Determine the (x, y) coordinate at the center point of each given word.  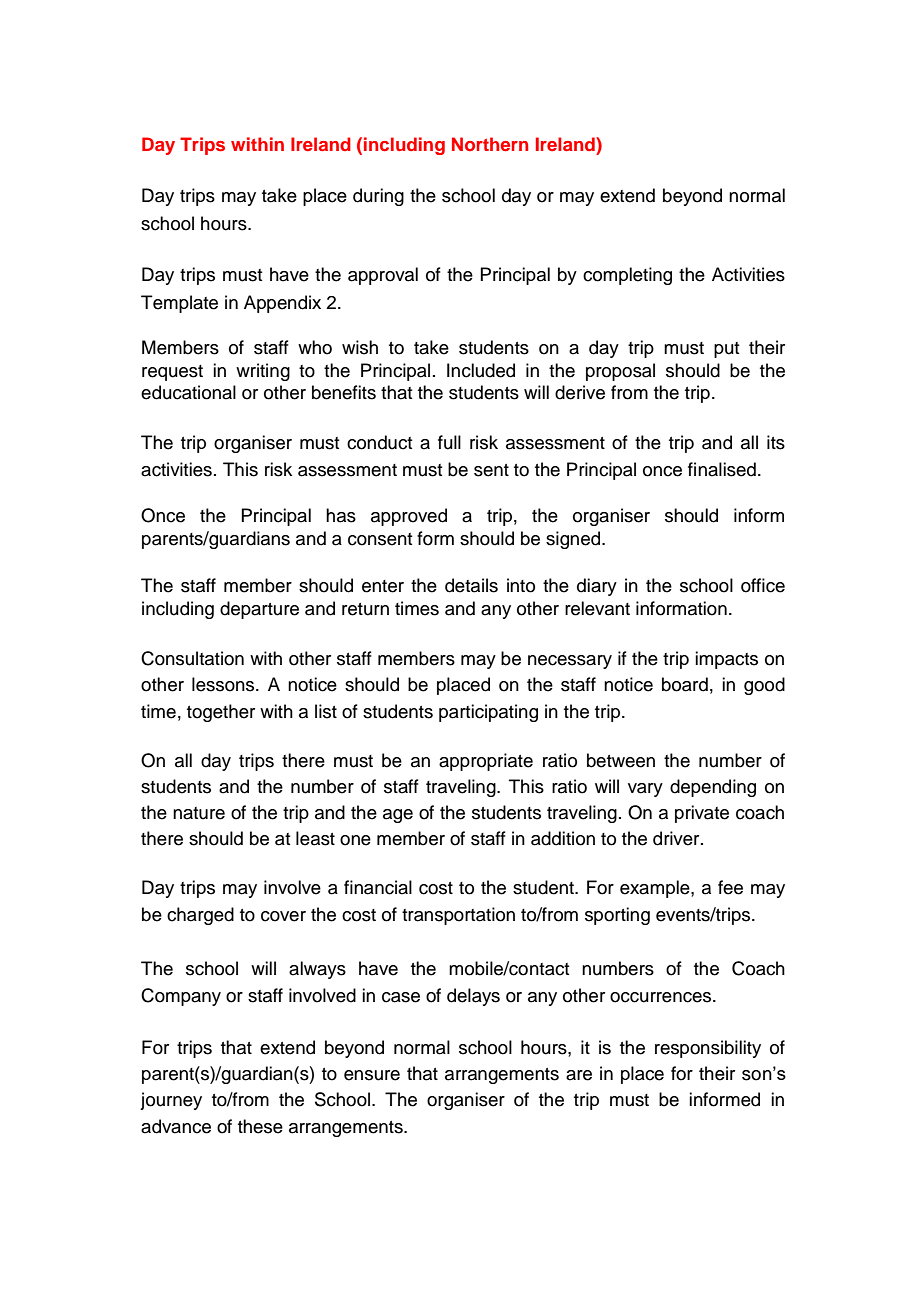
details (471, 585)
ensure (372, 1075)
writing (263, 372)
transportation (458, 916)
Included (481, 370)
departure (259, 610)
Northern (490, 144)
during (378, 197)
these (260, 1126)
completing (627, 276)
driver (677, 838)
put (727, 350)
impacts (726, 660)
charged (200, 916)
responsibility (708, 1049)
